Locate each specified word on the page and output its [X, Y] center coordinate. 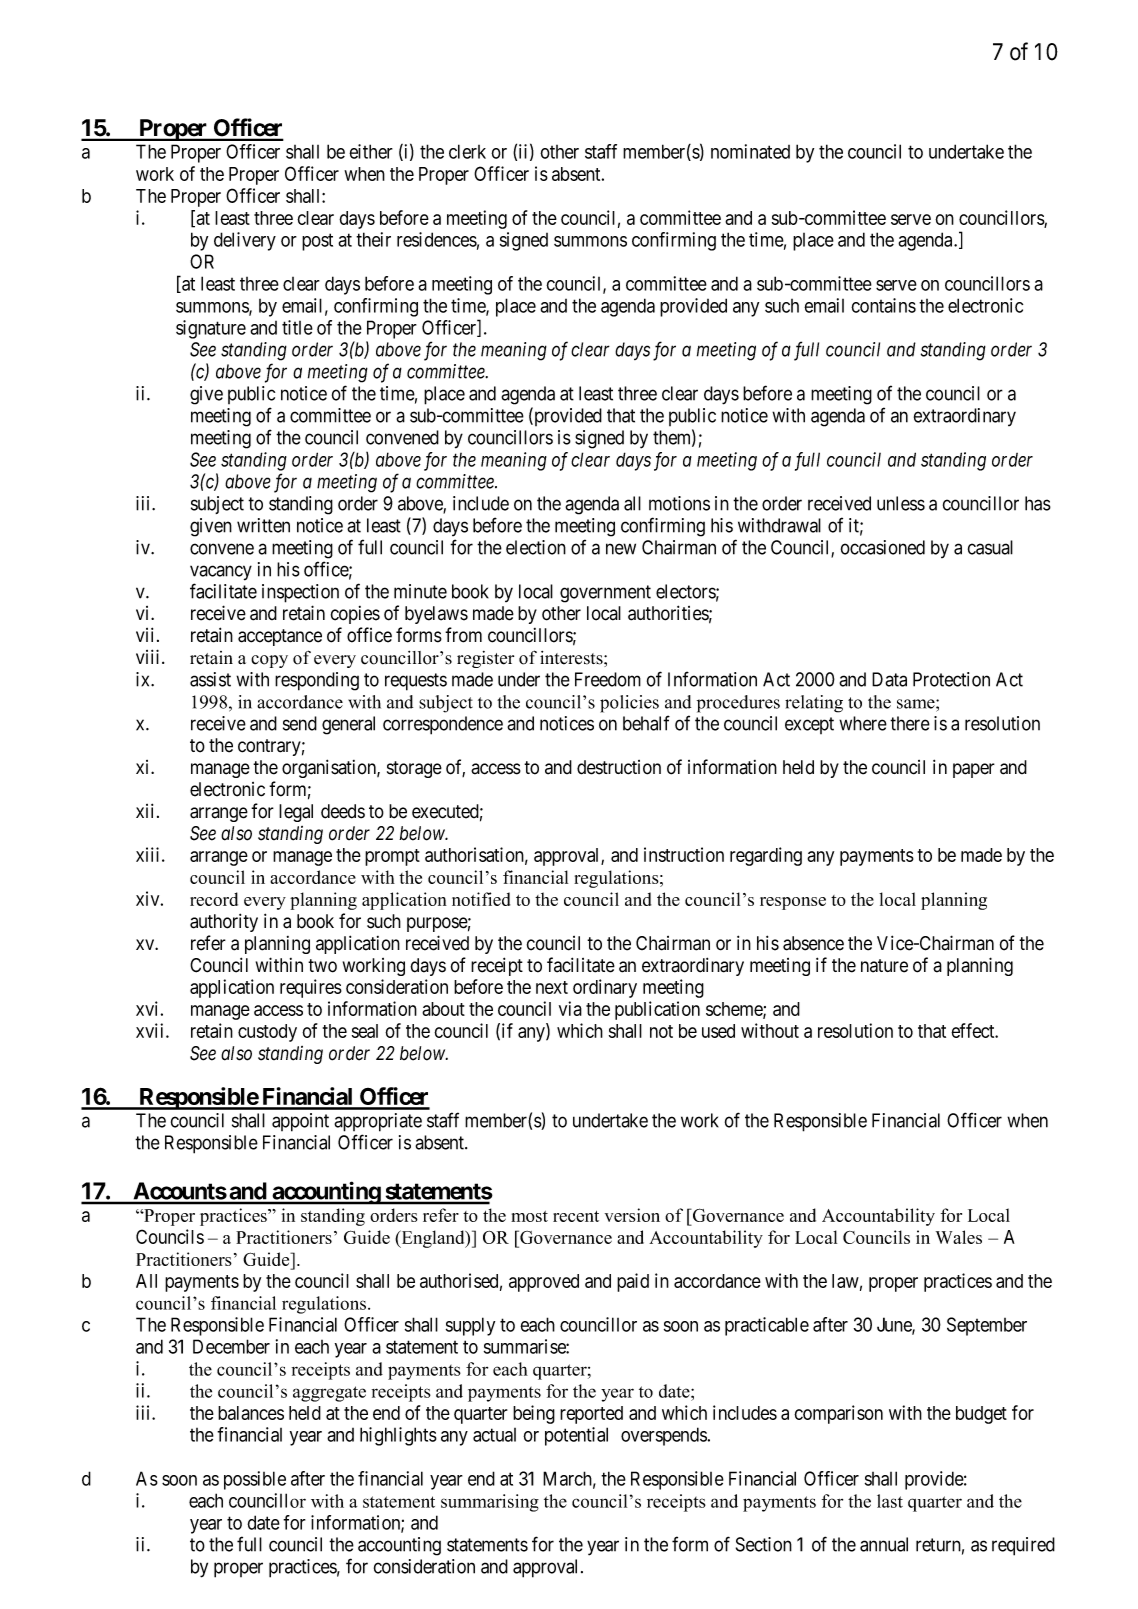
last [890, 1501]
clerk [467, 151]
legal [296, 813]
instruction [684, 854]
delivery [245, 241]
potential [576, 1436]
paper [974, 770]
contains [883, 305]
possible [255, 1480]
